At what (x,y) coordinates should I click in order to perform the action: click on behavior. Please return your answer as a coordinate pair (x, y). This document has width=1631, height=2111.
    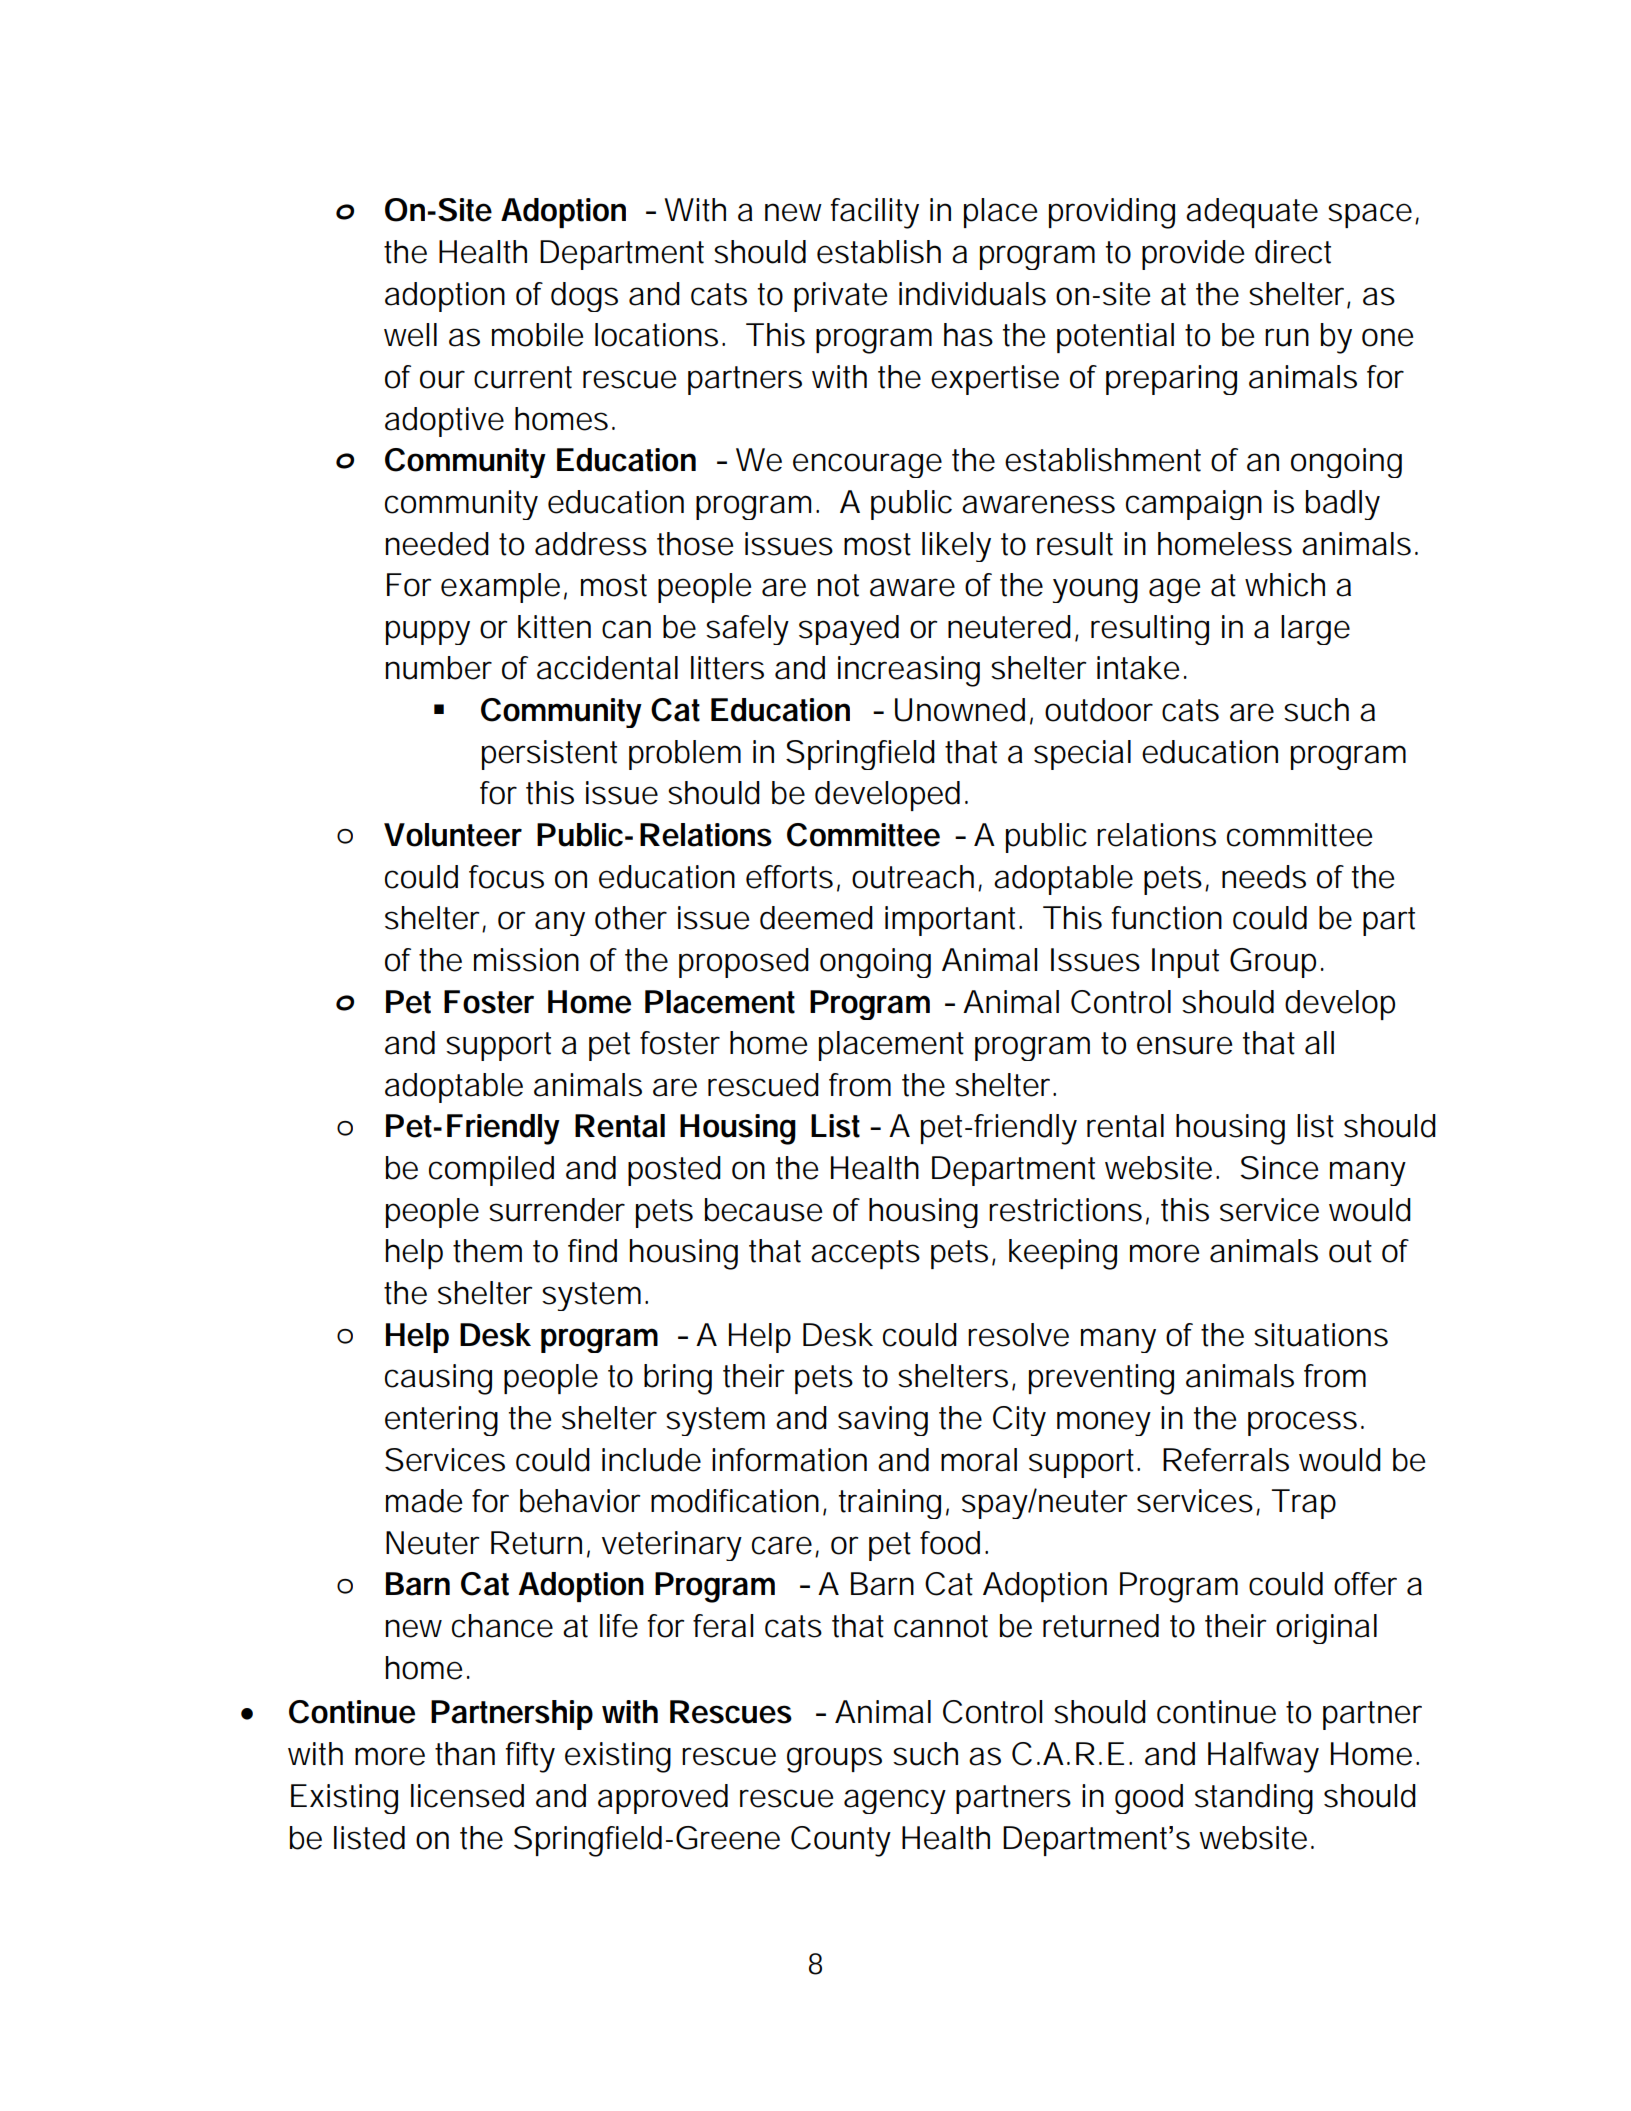
    Looking at the image, I should click on (580, 1501).
